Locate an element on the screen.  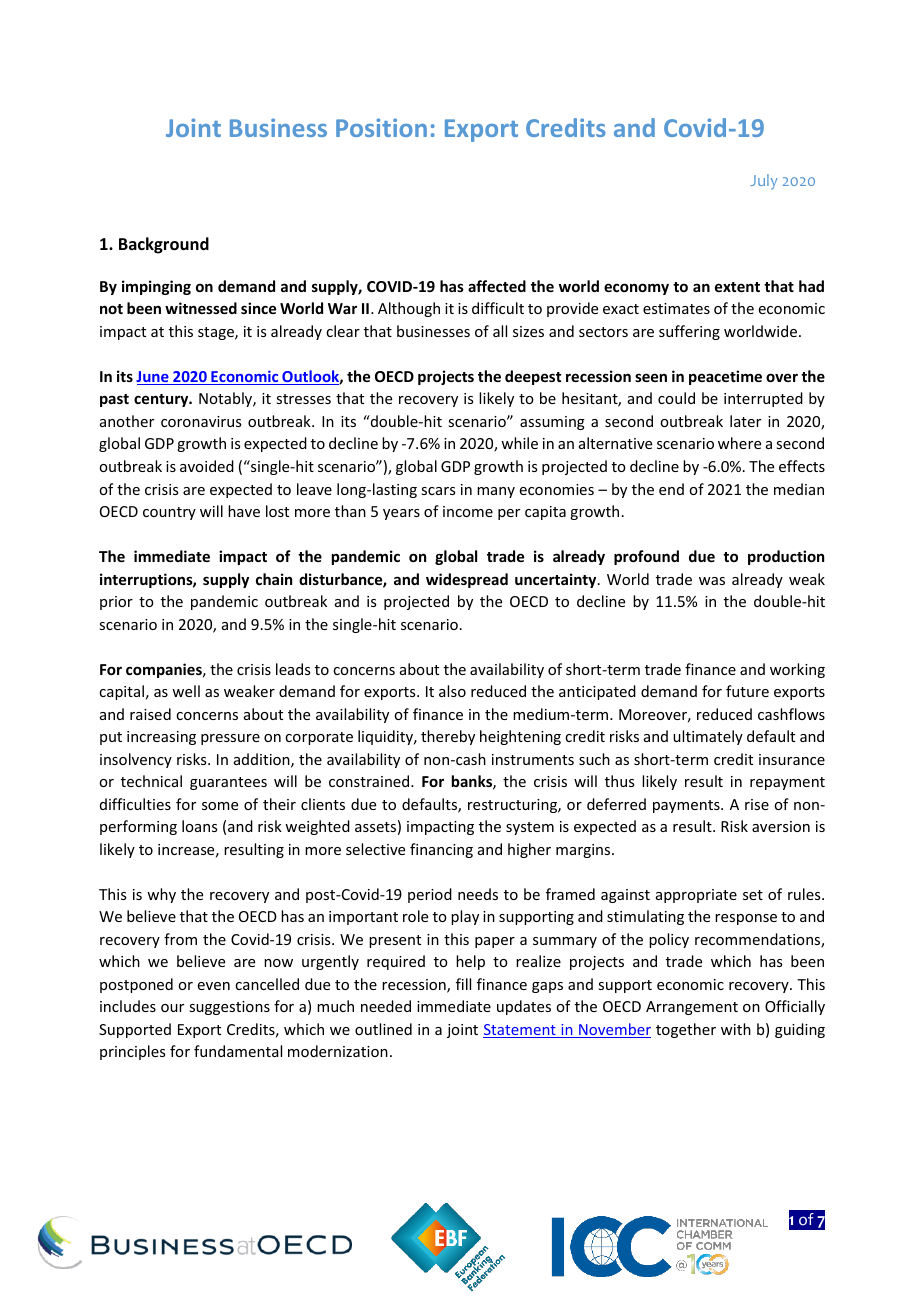
Background is located at coordinates (164, 245).
